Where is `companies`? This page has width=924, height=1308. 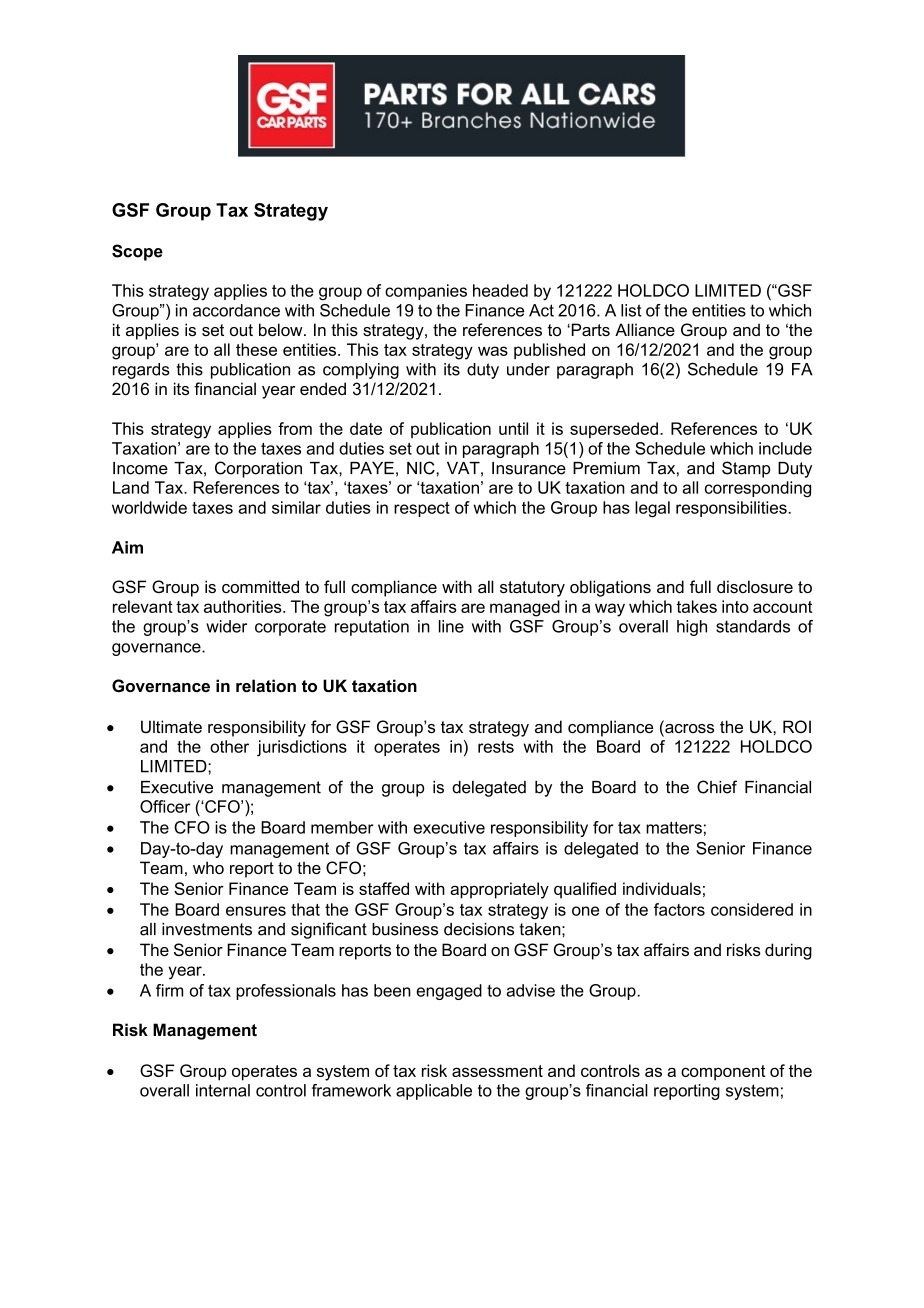
companies is located at coordinates (426, 292).
